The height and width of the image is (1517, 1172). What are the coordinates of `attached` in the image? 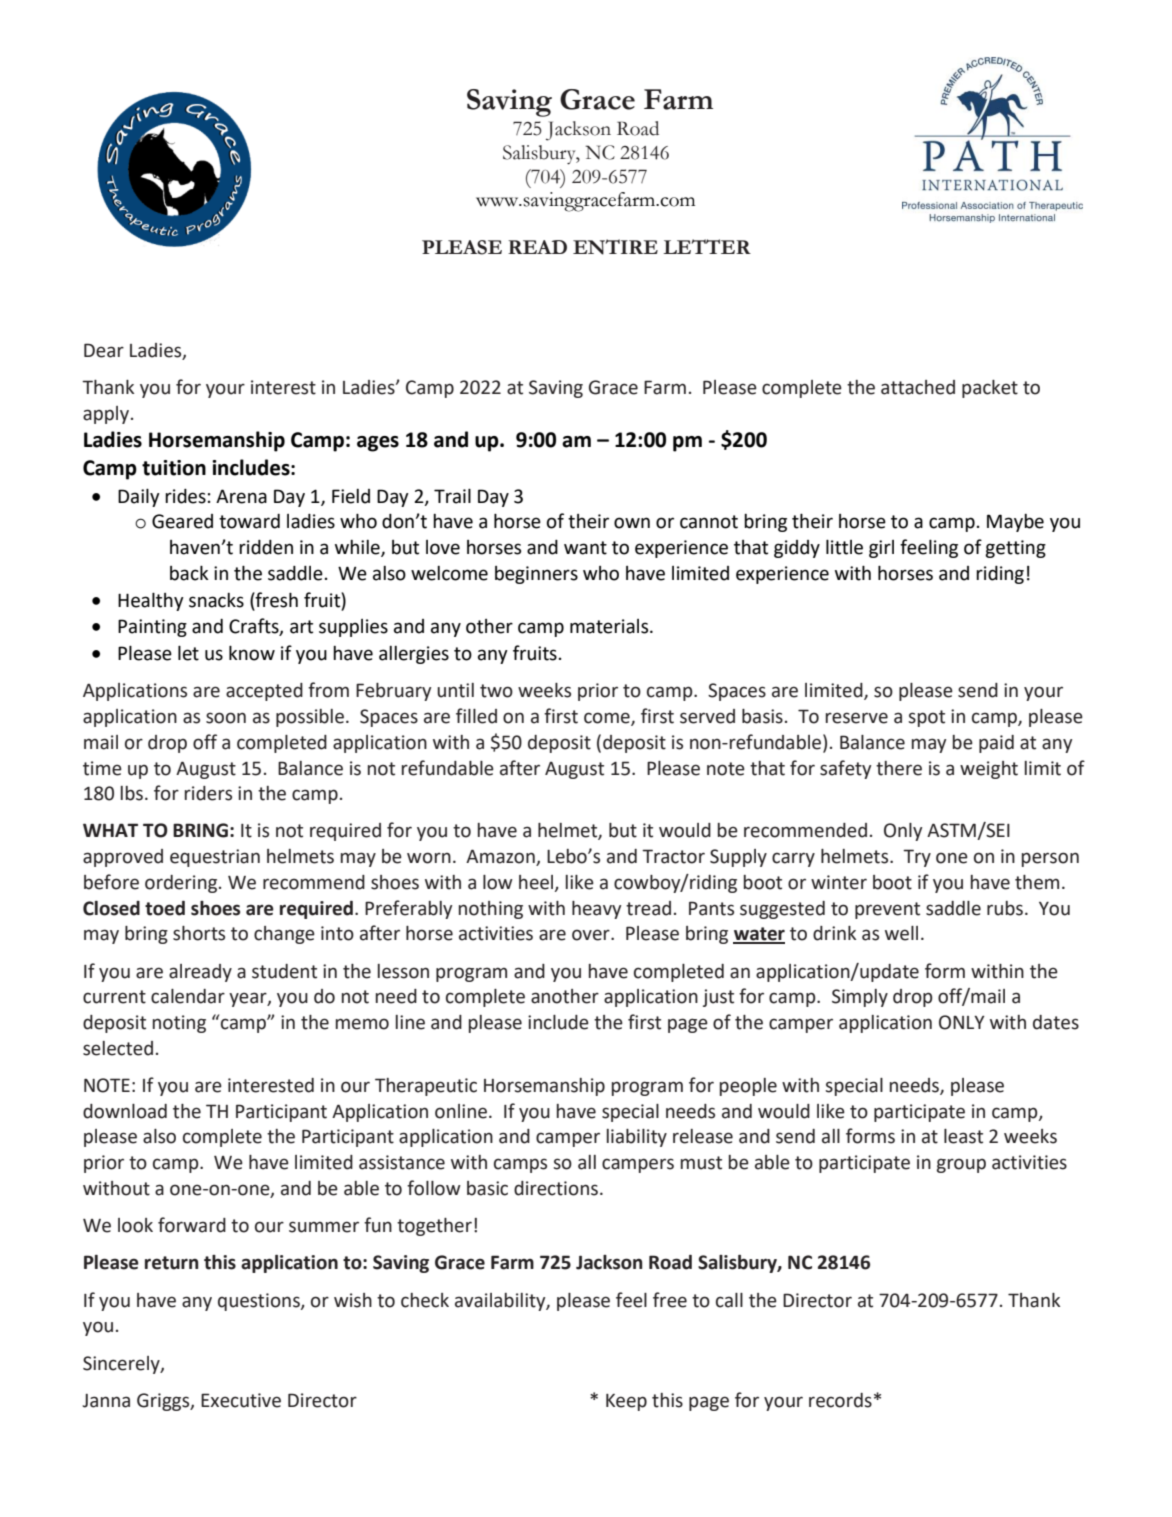 It's located at (918, 387).
